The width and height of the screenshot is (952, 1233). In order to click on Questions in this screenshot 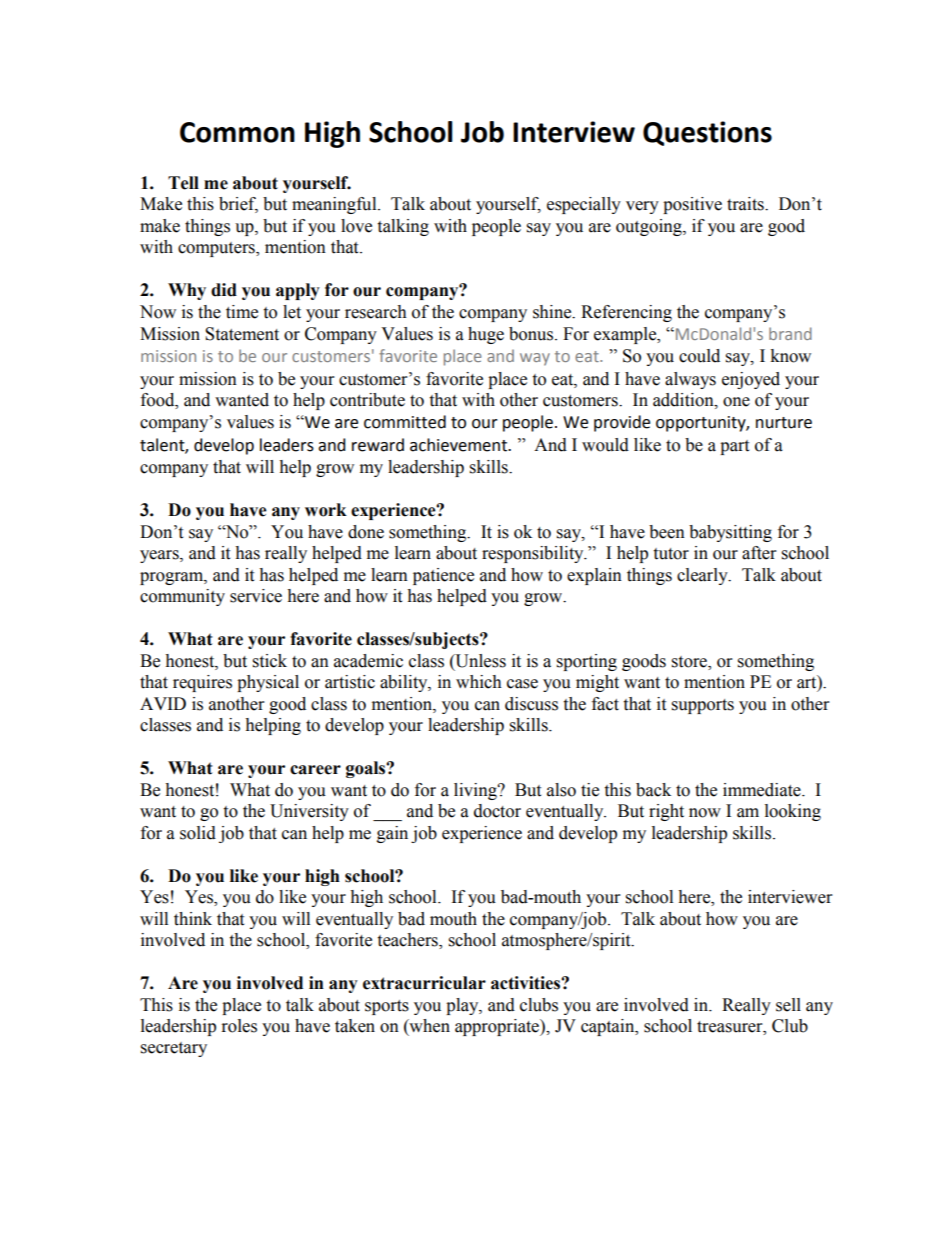, I will do `click(707, 133)`.
